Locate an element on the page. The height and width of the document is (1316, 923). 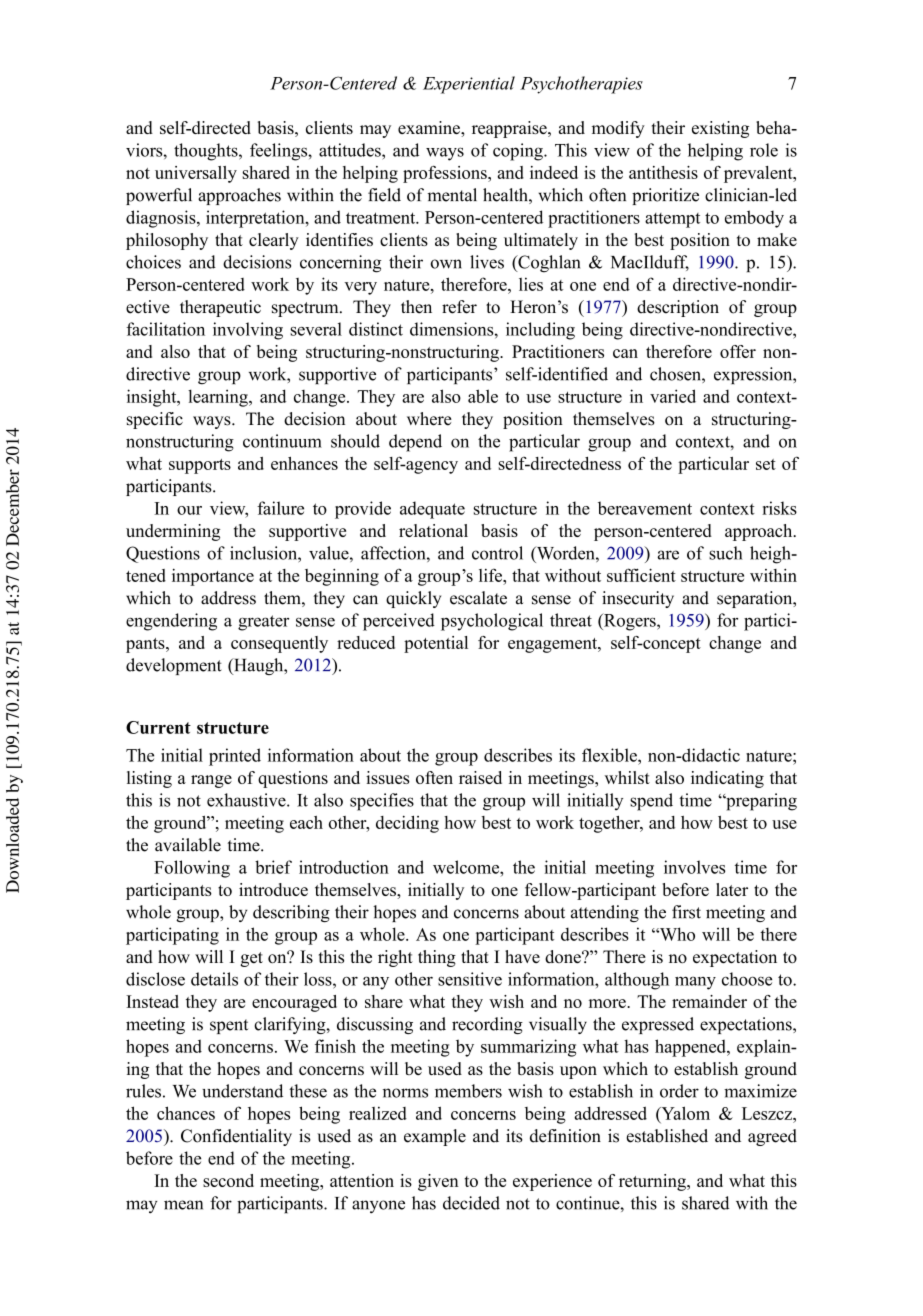
universally is located at coordinates (196, 174).
